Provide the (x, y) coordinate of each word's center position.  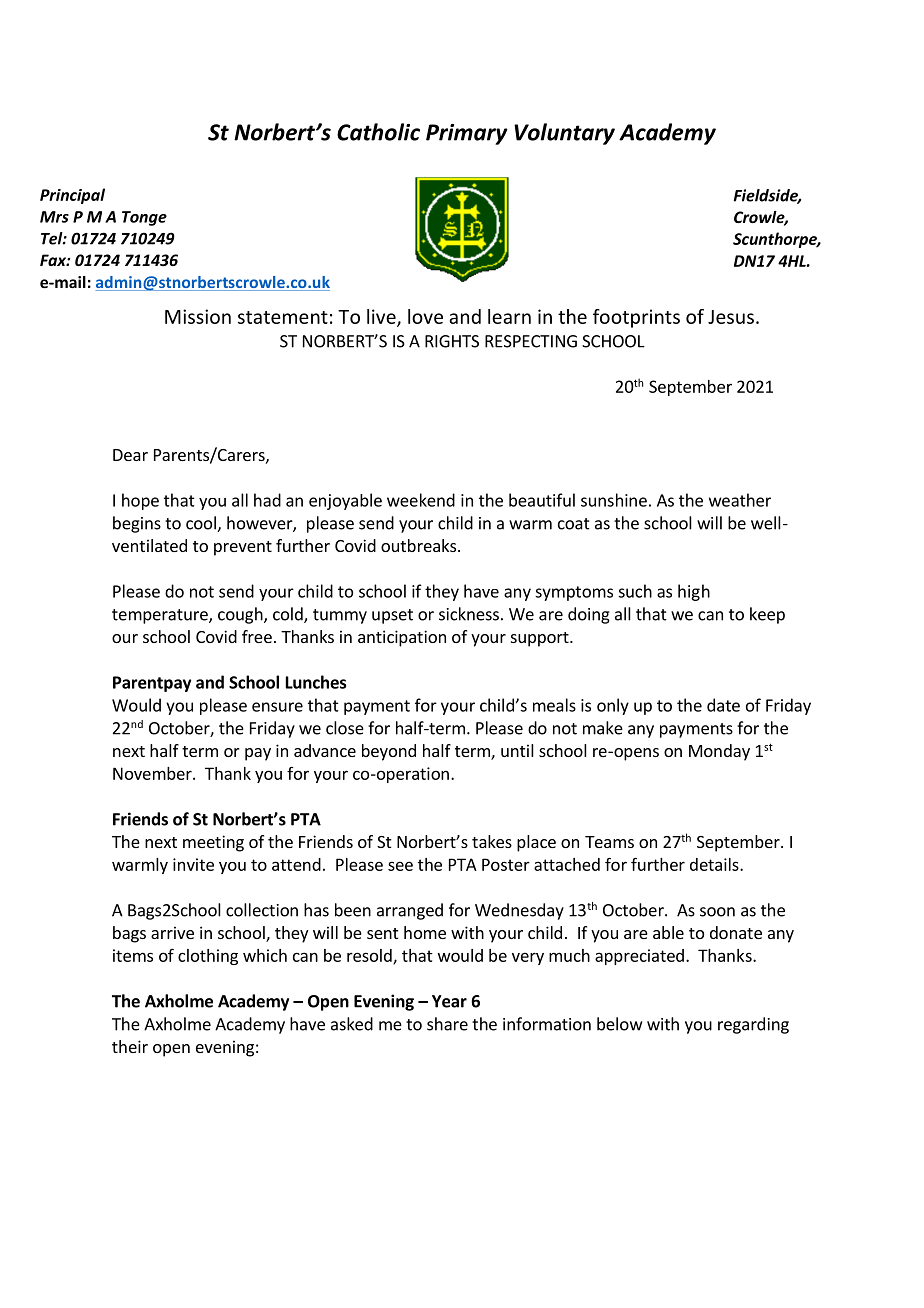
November (153, 773)
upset (392, 616)
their (130, 1046)
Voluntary (564, 134)
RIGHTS (452, 341)
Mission (198, 316)
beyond (389, 752)
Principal (72, 196)
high (694, 592)
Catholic (378, 132)
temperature (161, 616)
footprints (636, 318)
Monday (719, 752)
